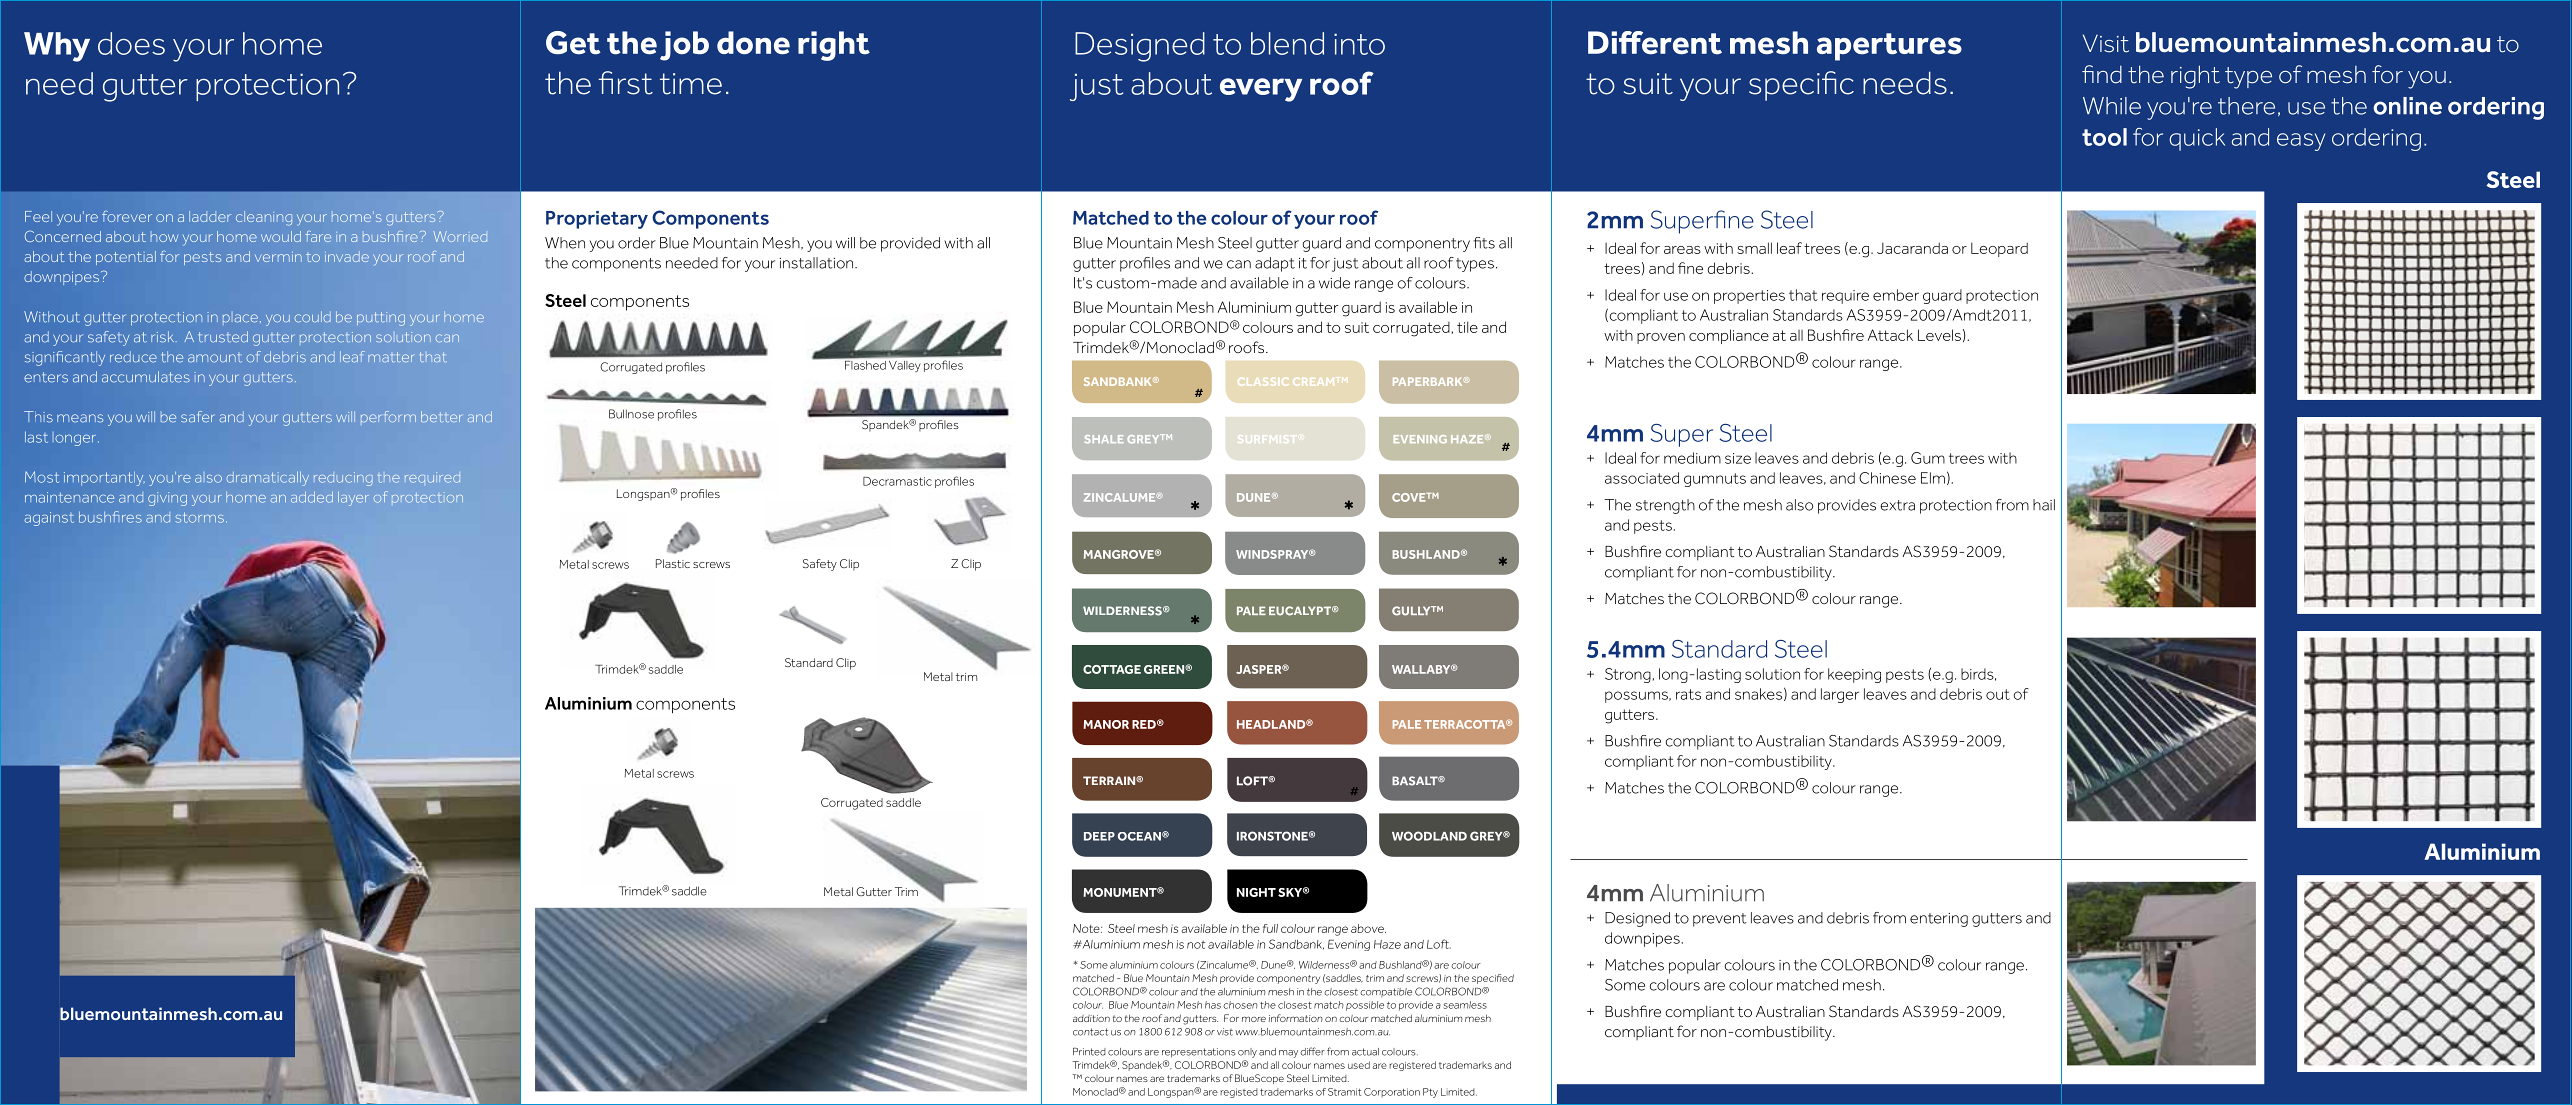  What do you see at coordinates (1334, 283) in the screenshot?
I see `wide` at bounding box center [1334, 283].
